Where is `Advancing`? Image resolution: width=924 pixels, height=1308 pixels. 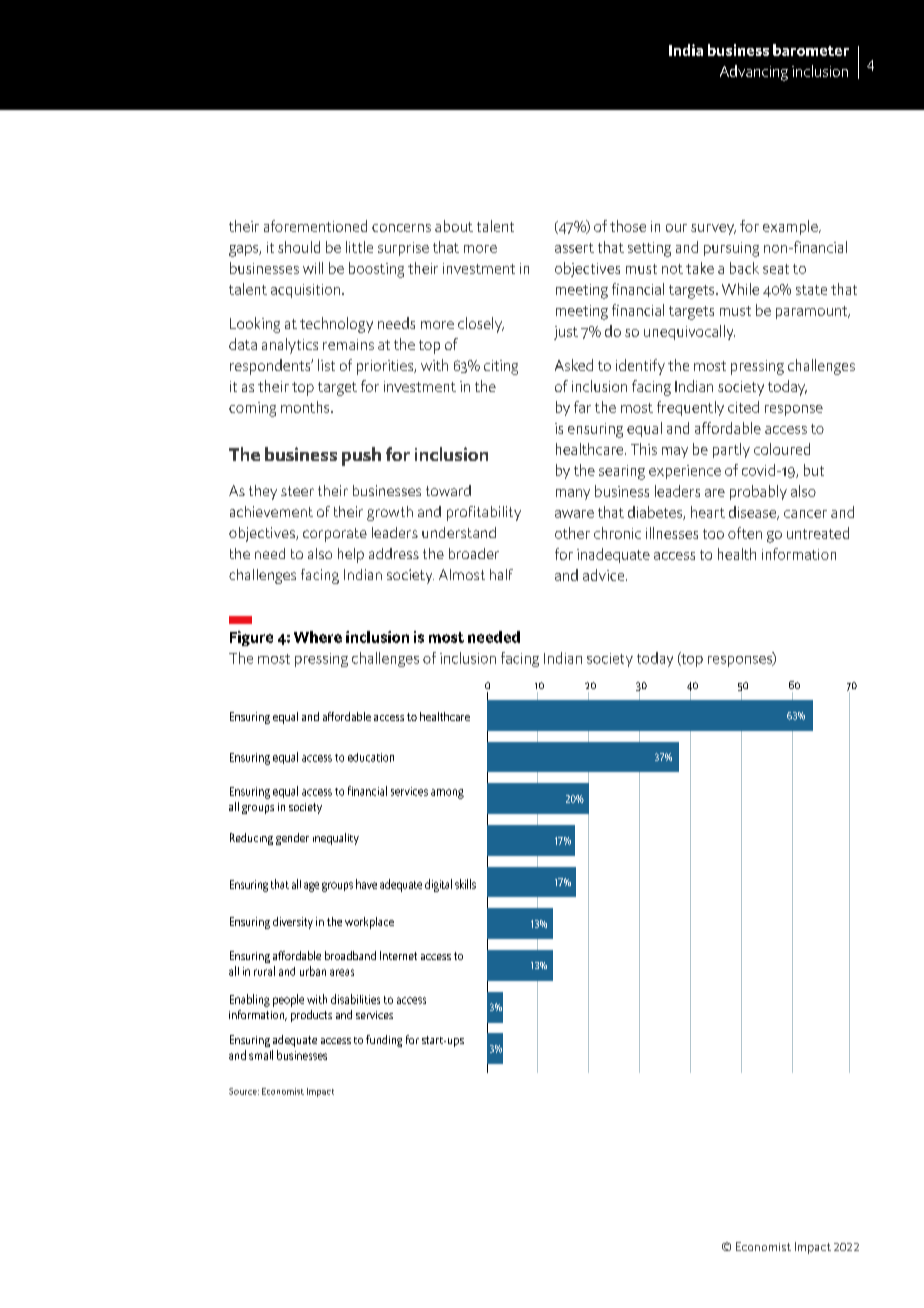 Advancing is located at coordinates (754, 73).
